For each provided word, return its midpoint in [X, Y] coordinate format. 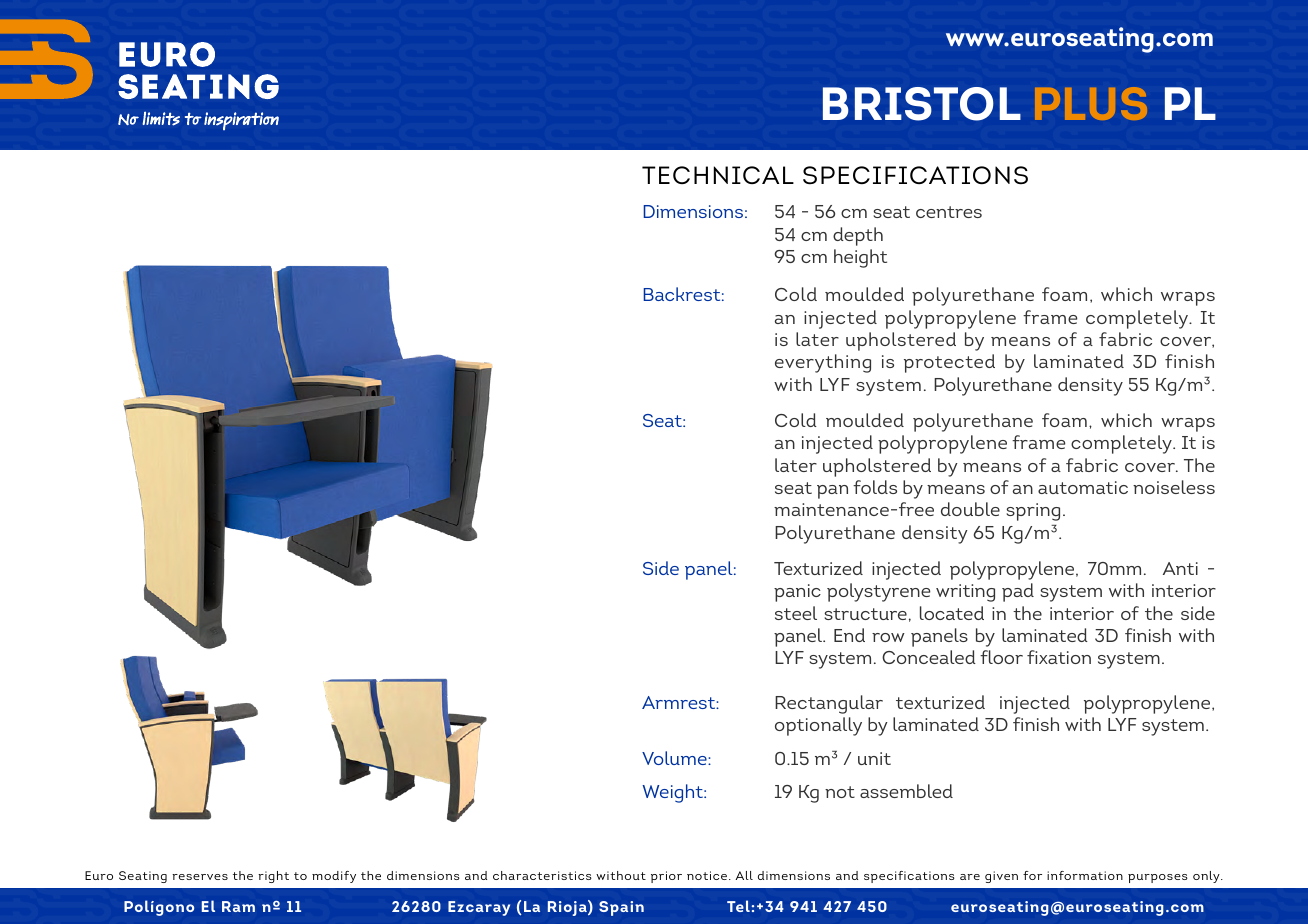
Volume [675, 758]
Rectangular [829, 704]
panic [797, 593]
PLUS [1091, 103]
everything [823, 363]
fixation [1059, 657]
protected [949, 363]
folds [875, 487]
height [860, 258]
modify [334, 877]
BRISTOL [922, 104]
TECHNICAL [718, 175]
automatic [1083, 487]
